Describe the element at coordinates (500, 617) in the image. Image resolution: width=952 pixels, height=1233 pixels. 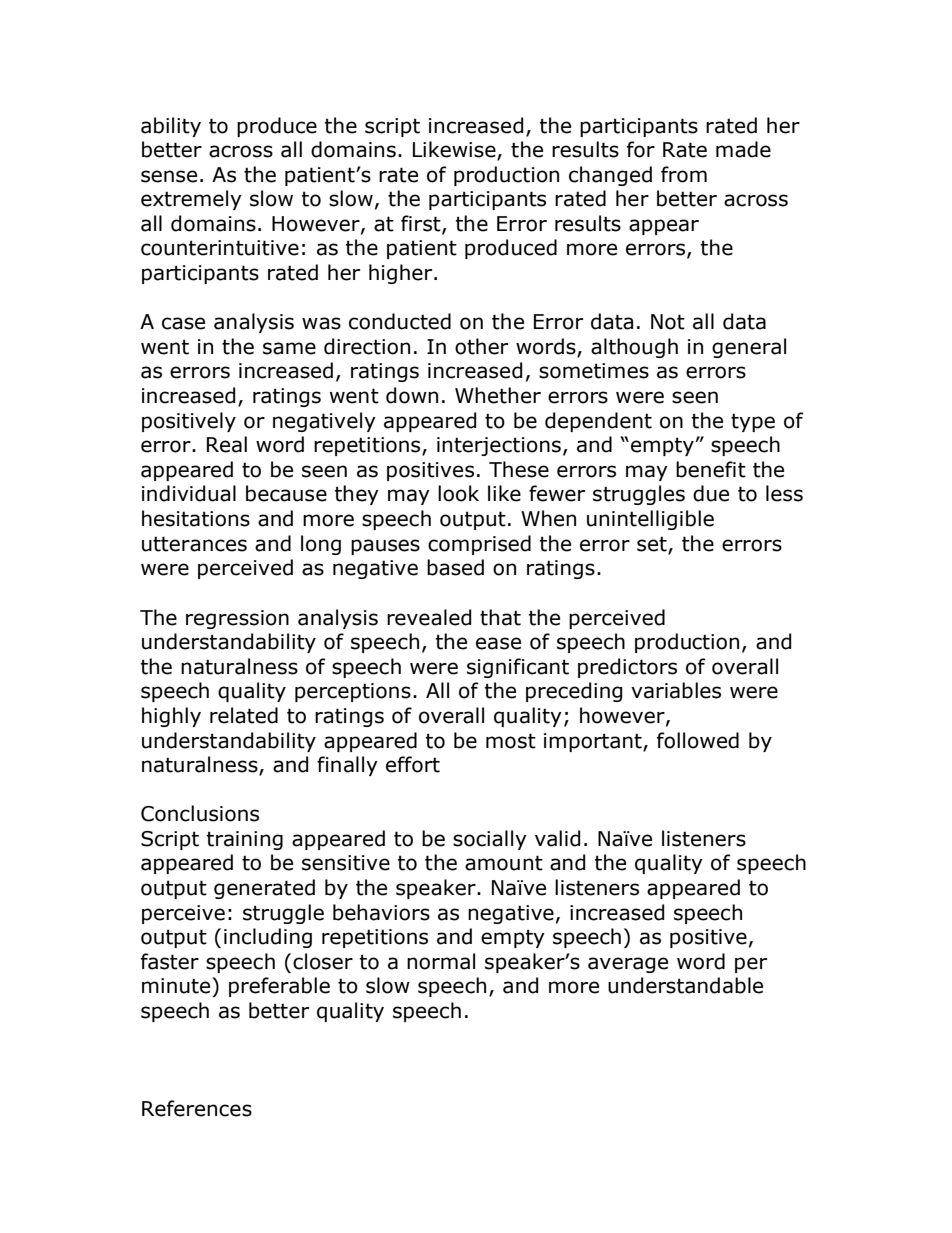
I see `that` at that location.
